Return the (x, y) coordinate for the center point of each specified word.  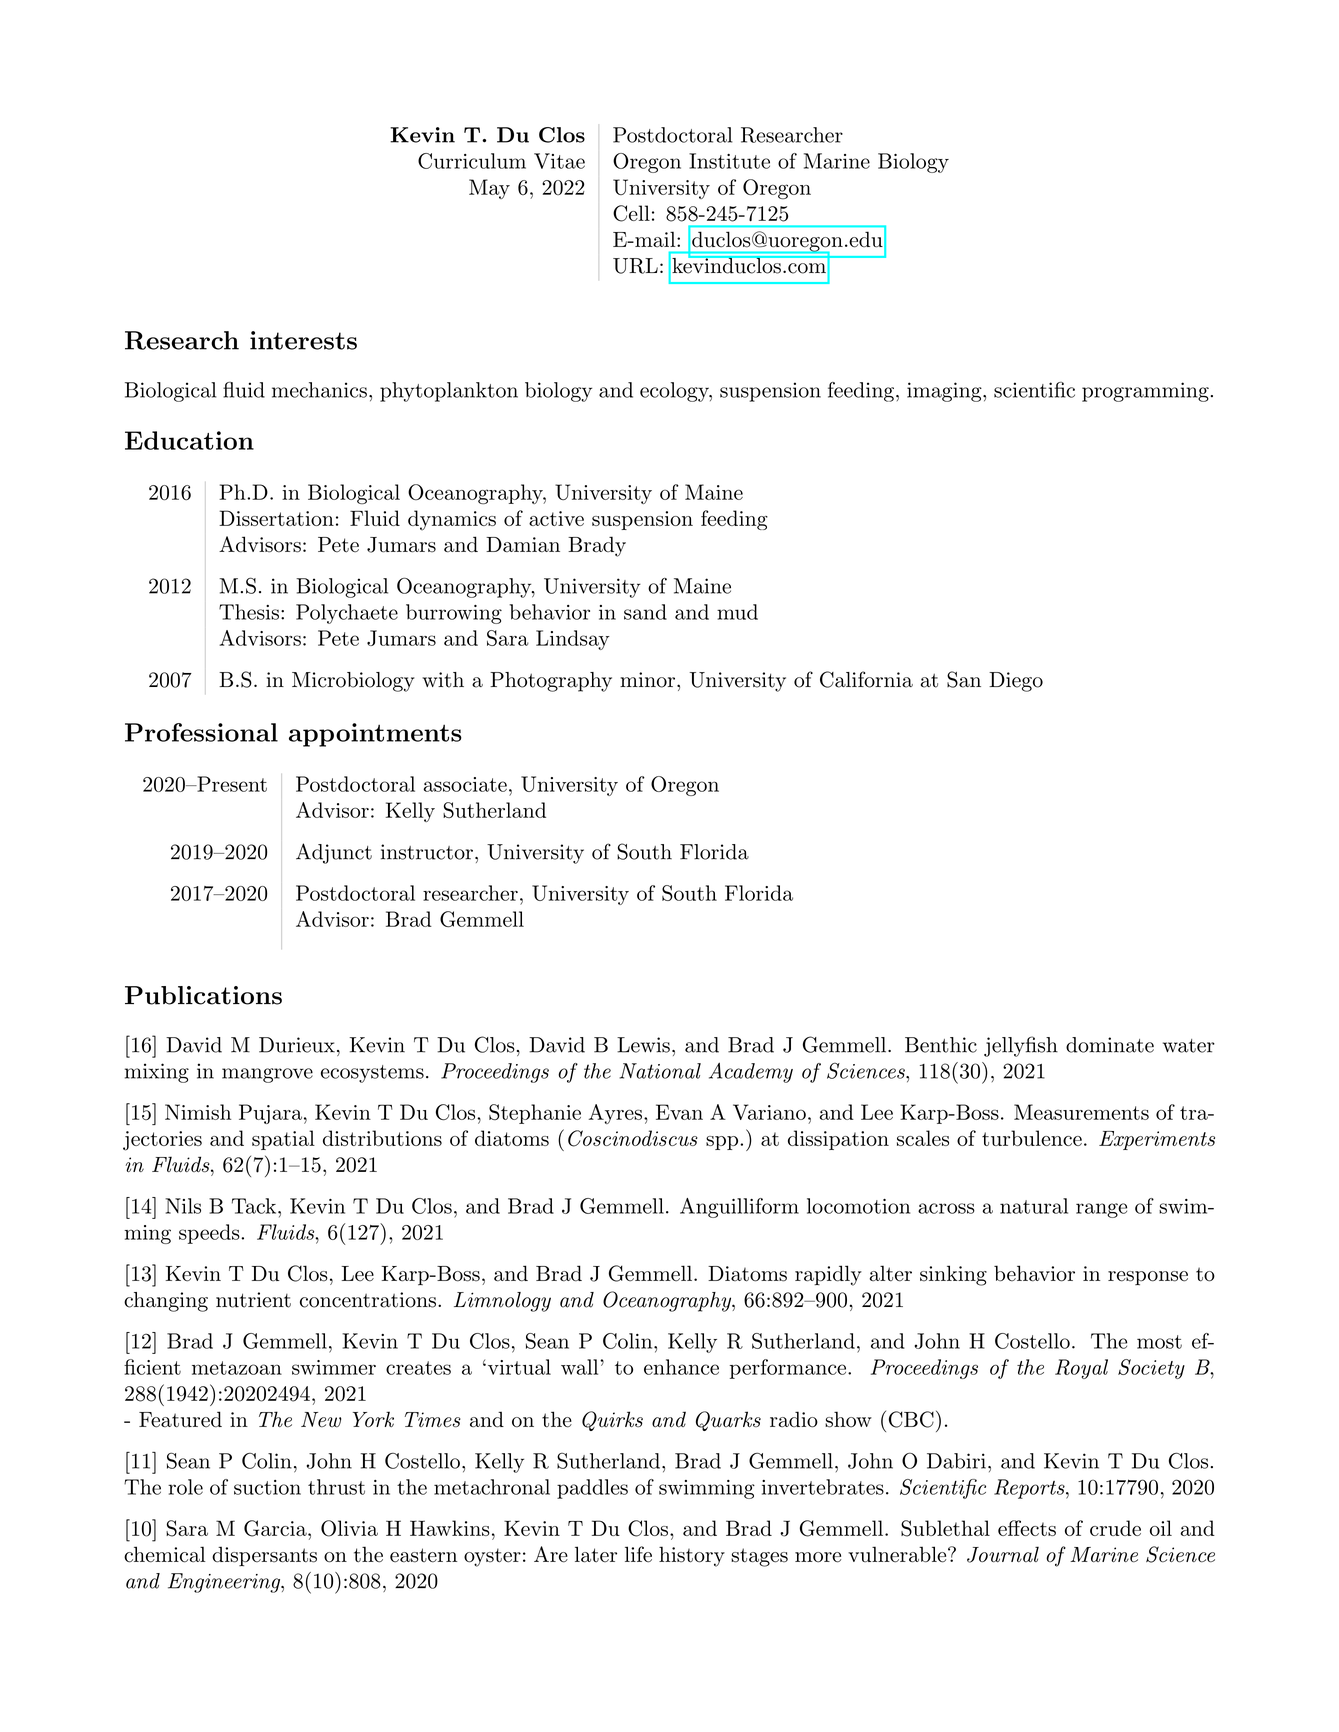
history (692, 1556)
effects (1027, 1528)
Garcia (276, 1528)
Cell (631, 213)
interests (303, 340)
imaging (944, 392)
